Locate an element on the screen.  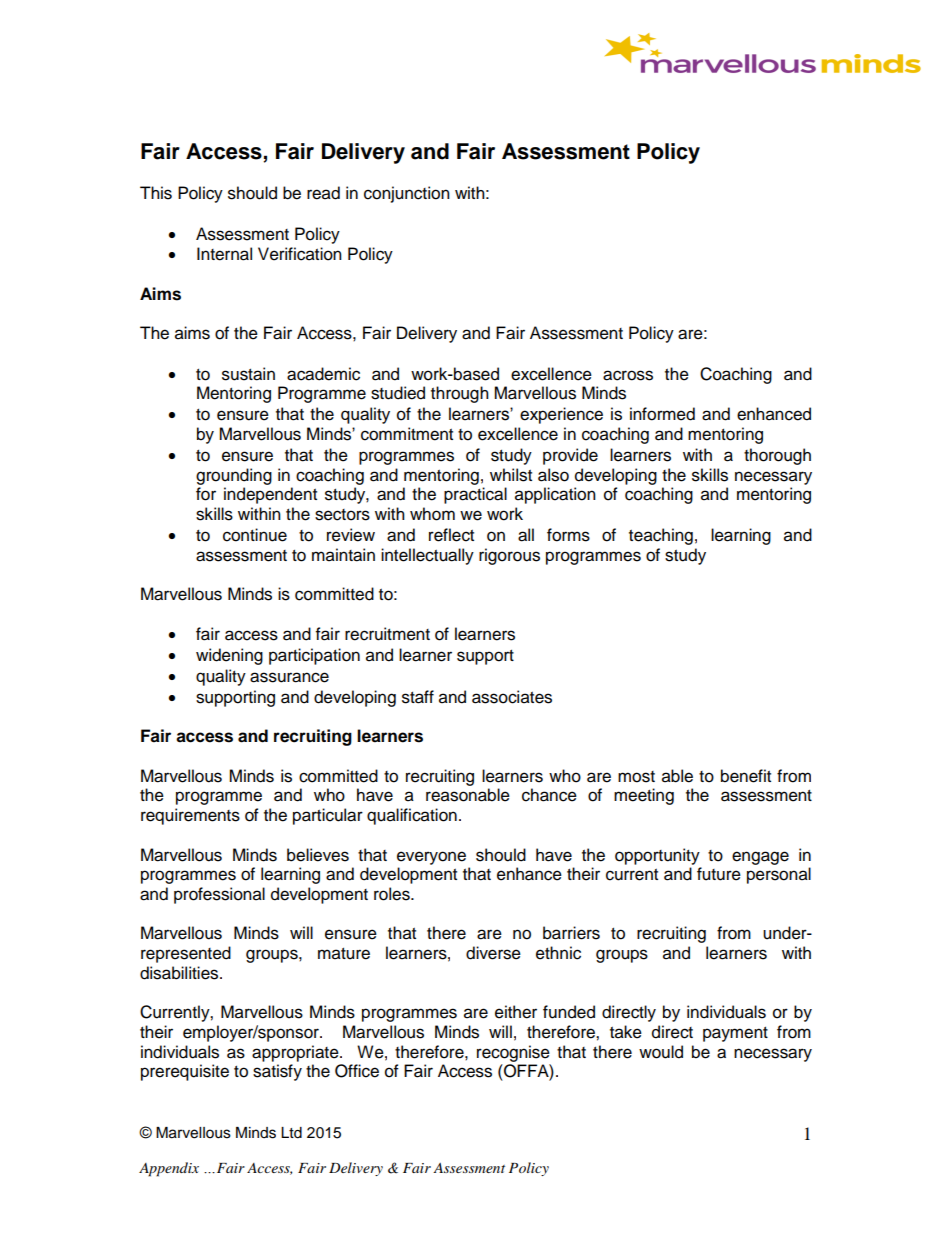
continue is located at coordinates (255, 535).
